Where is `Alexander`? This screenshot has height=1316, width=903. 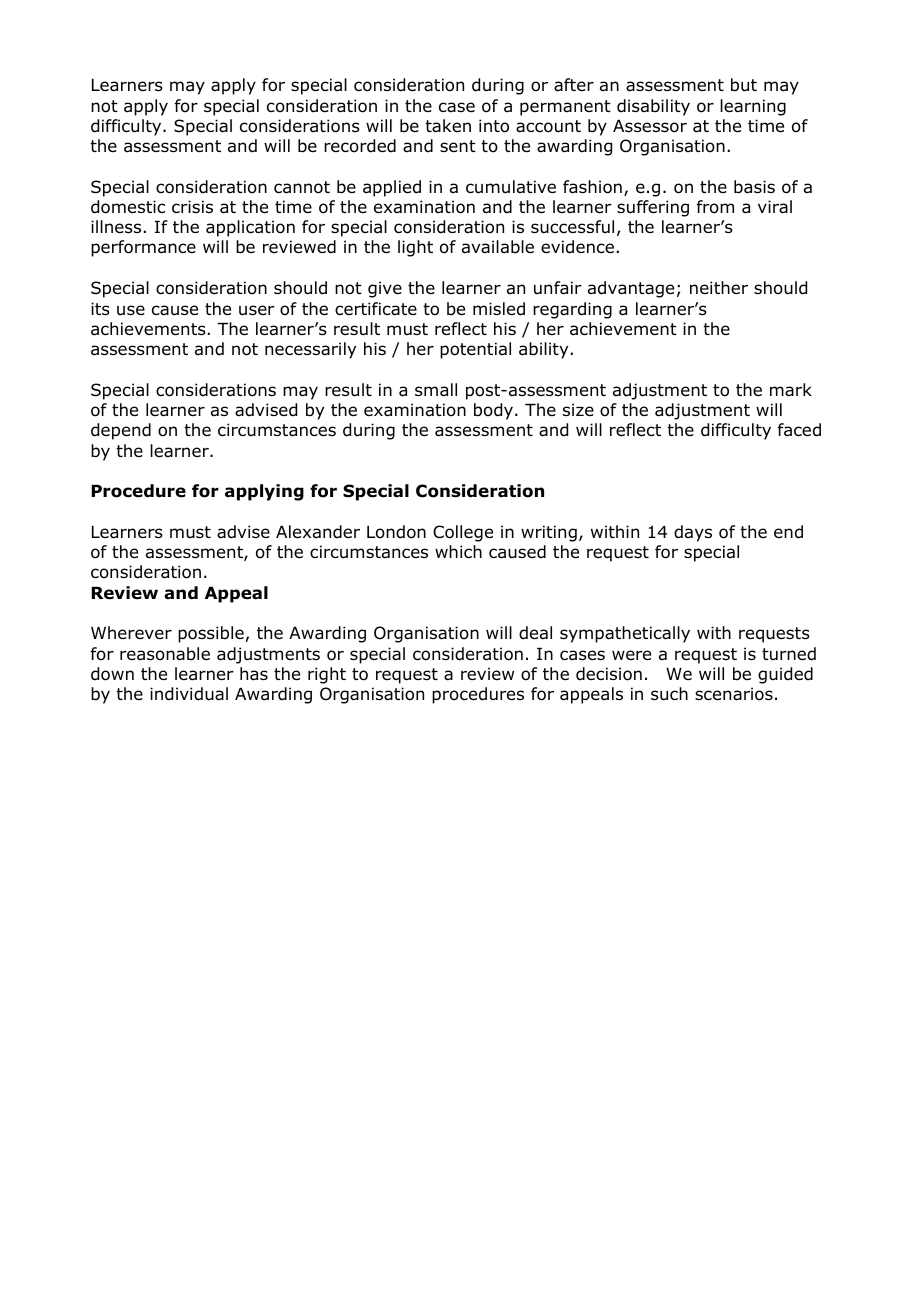 Alexander is located at coordinates (318, 532).
